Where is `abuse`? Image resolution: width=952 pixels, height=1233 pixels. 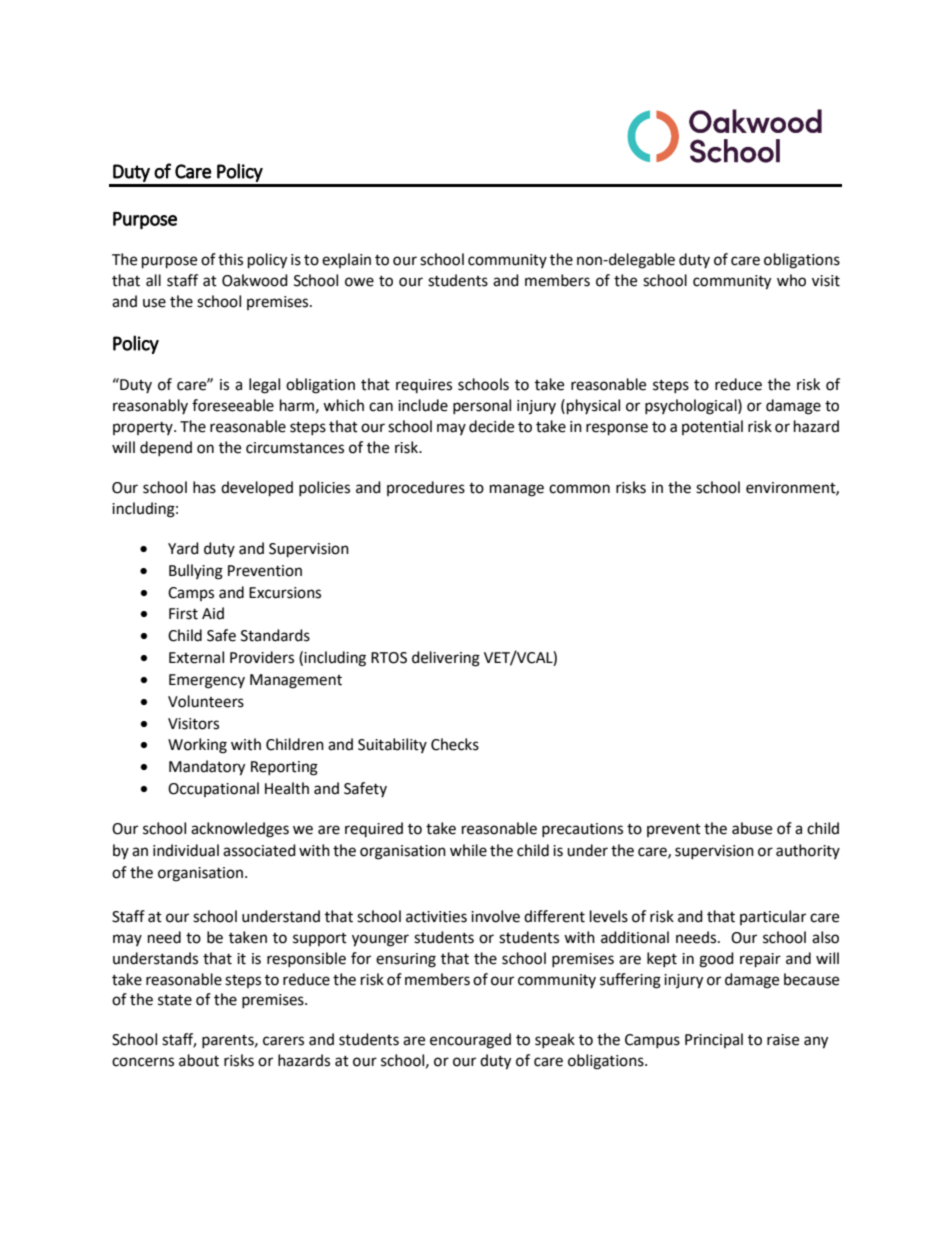
abuse is located at coordinates (752, 828).
